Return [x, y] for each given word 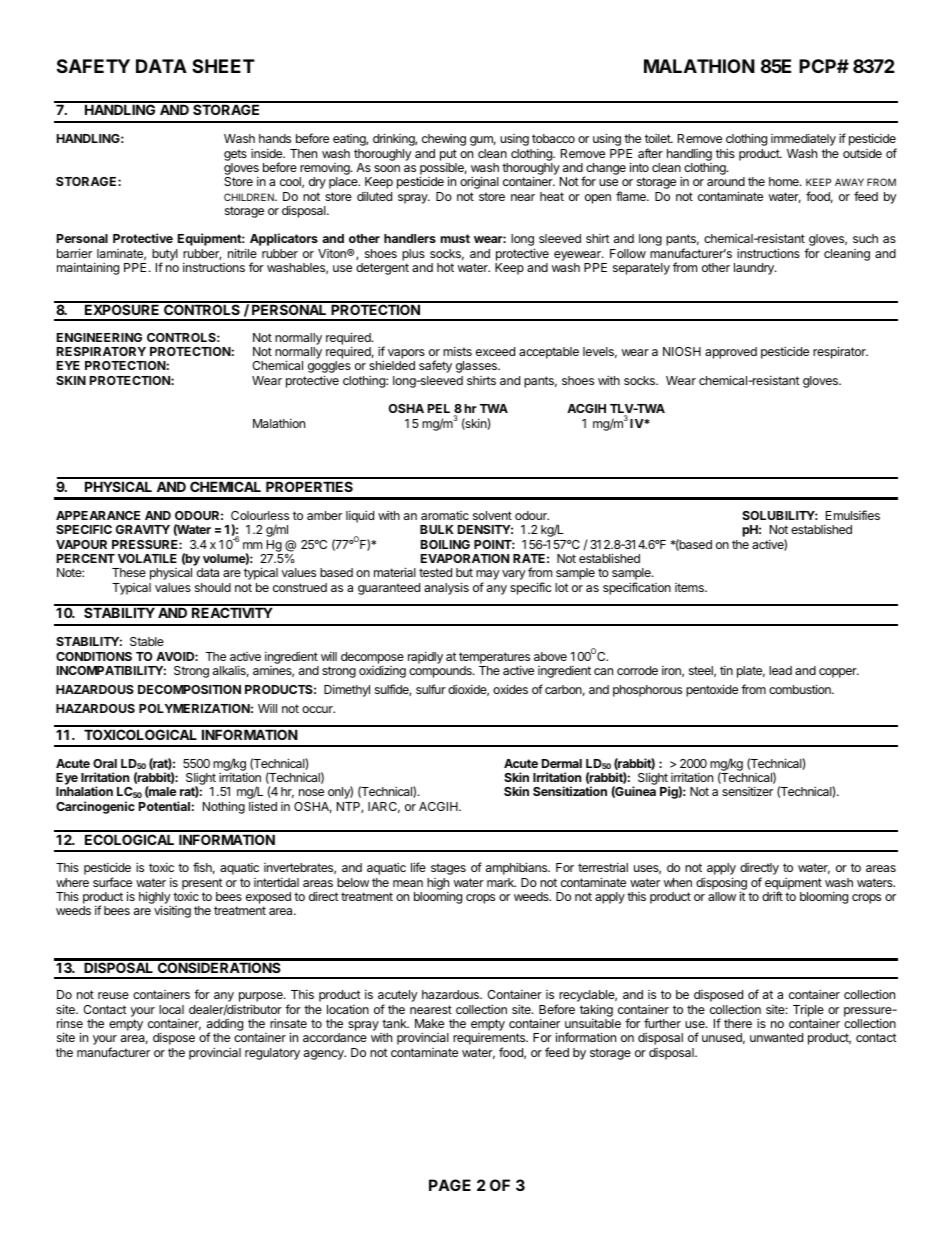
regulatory [272, 1054]
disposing [721, 884]
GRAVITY [143, 529]
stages [448, 869]
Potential [164, 806]
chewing [444, 139]
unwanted [776, 1037]
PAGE [450, 1185]
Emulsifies [853, 515]
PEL [439, 408]
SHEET [223, 66]
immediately [803, 140]
